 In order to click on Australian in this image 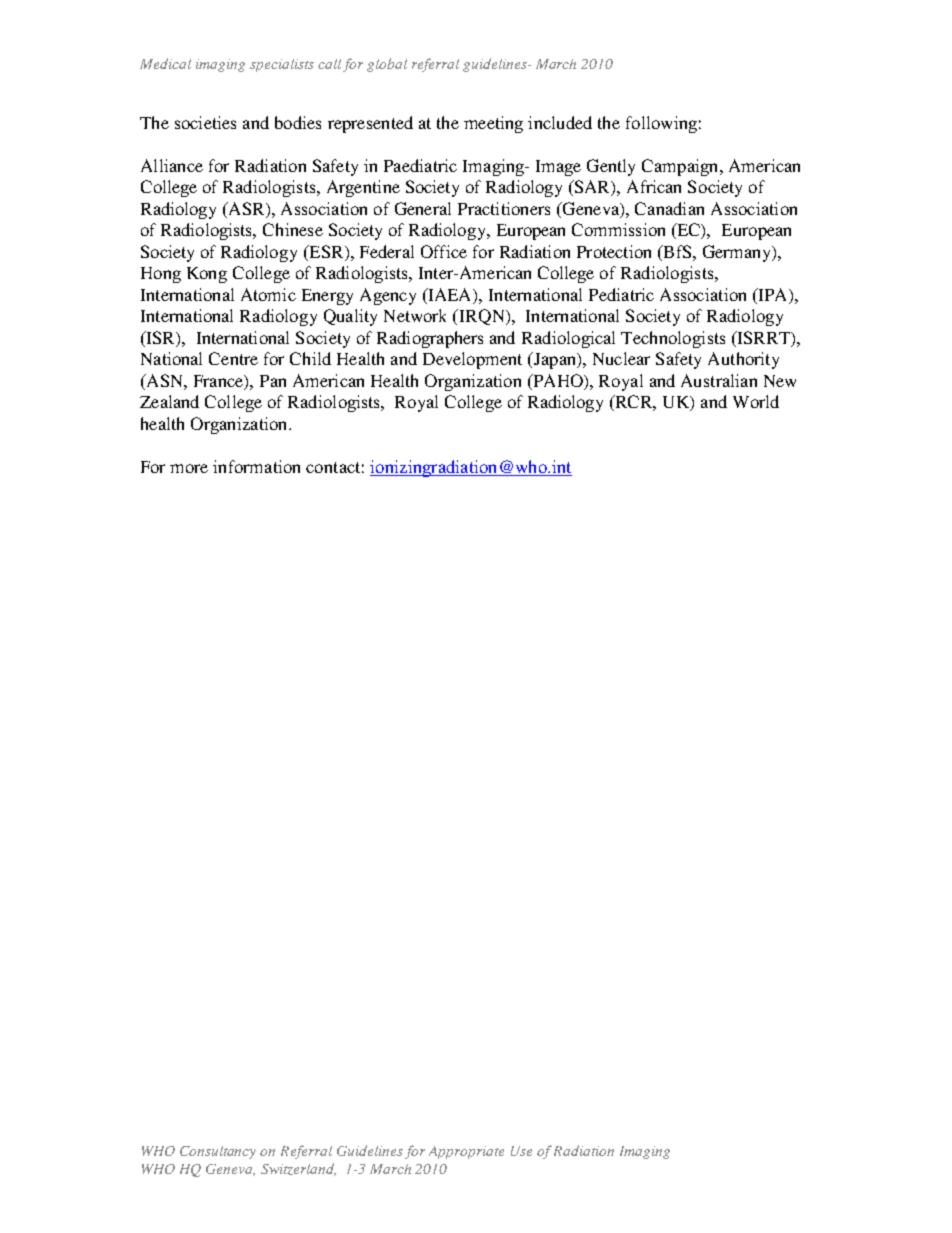, I will do `click(719, 380)`.
